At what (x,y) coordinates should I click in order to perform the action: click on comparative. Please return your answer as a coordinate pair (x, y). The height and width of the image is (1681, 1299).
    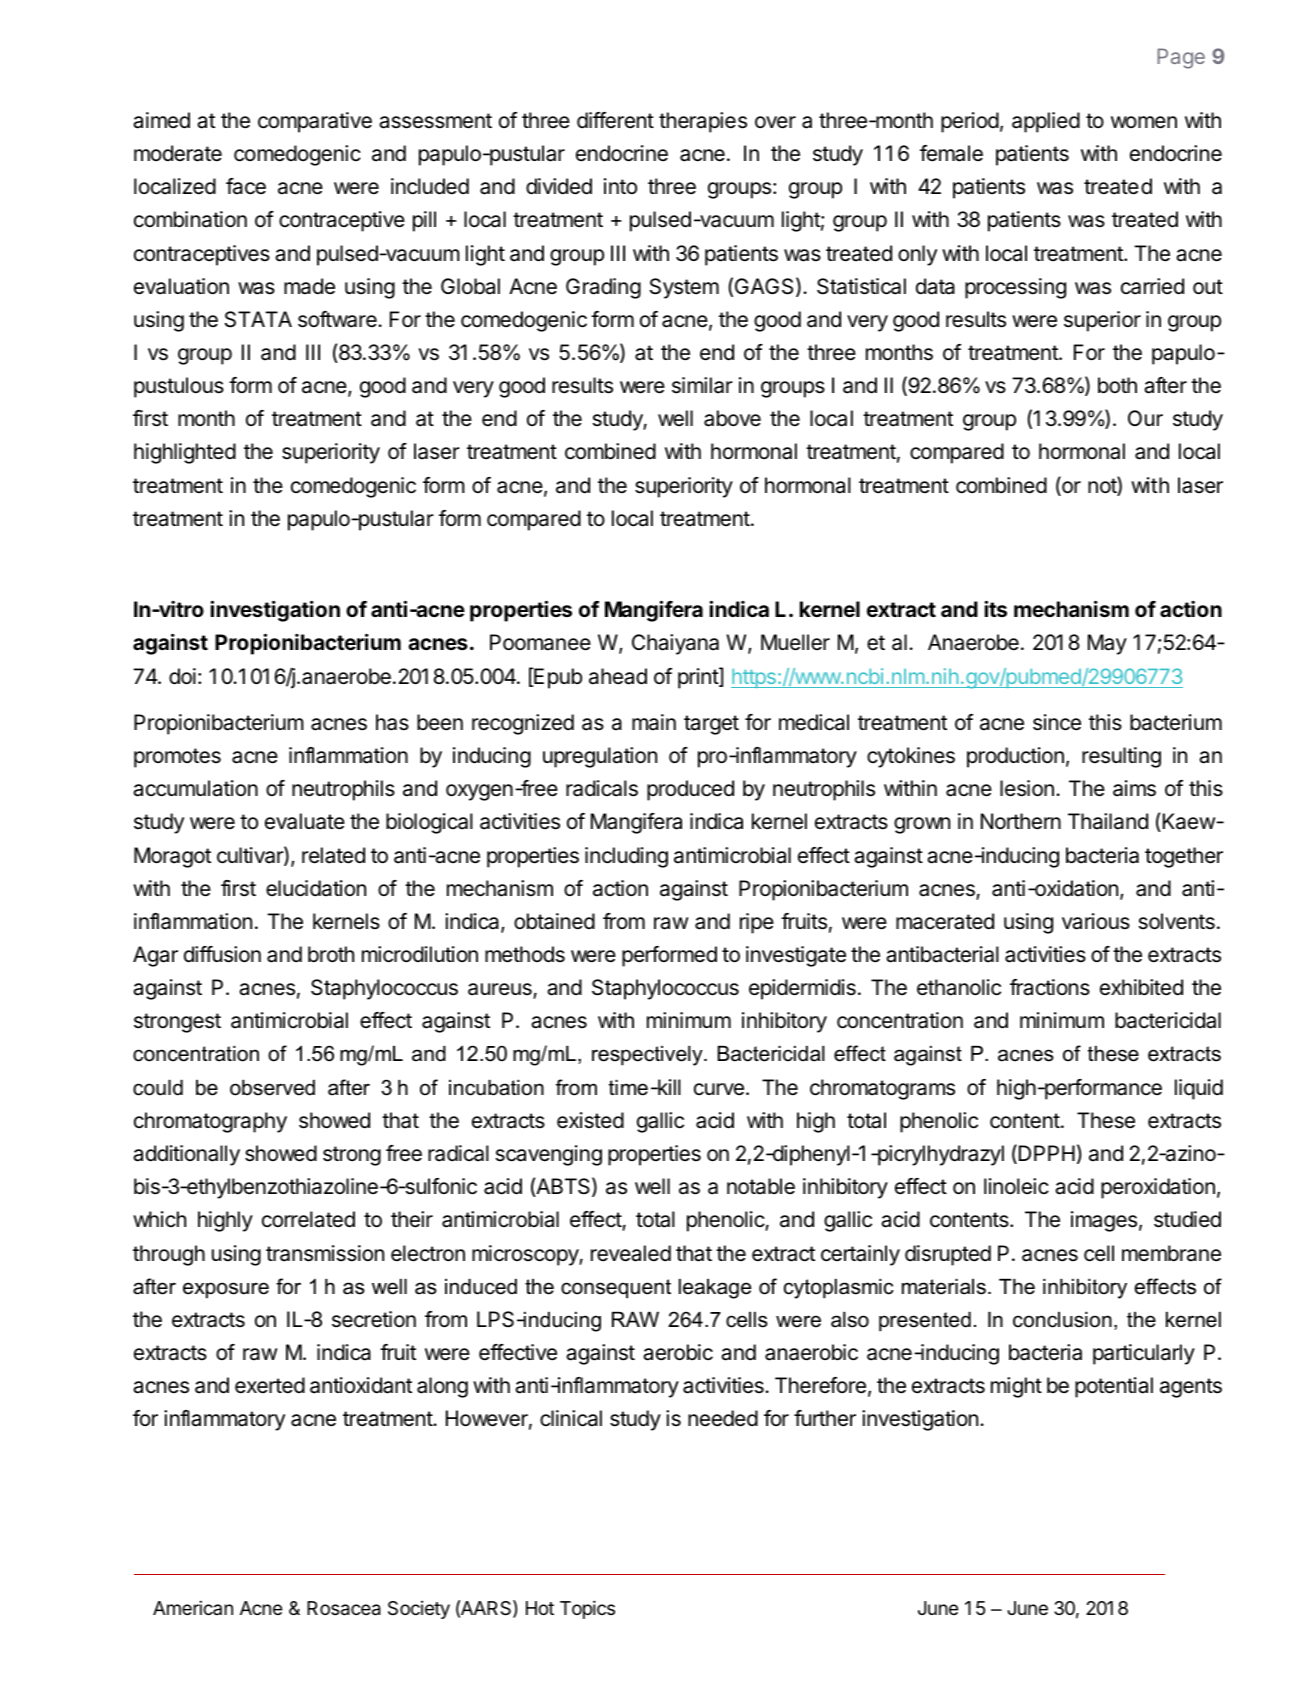
    Looking at the image, I should click on (315, 122).
